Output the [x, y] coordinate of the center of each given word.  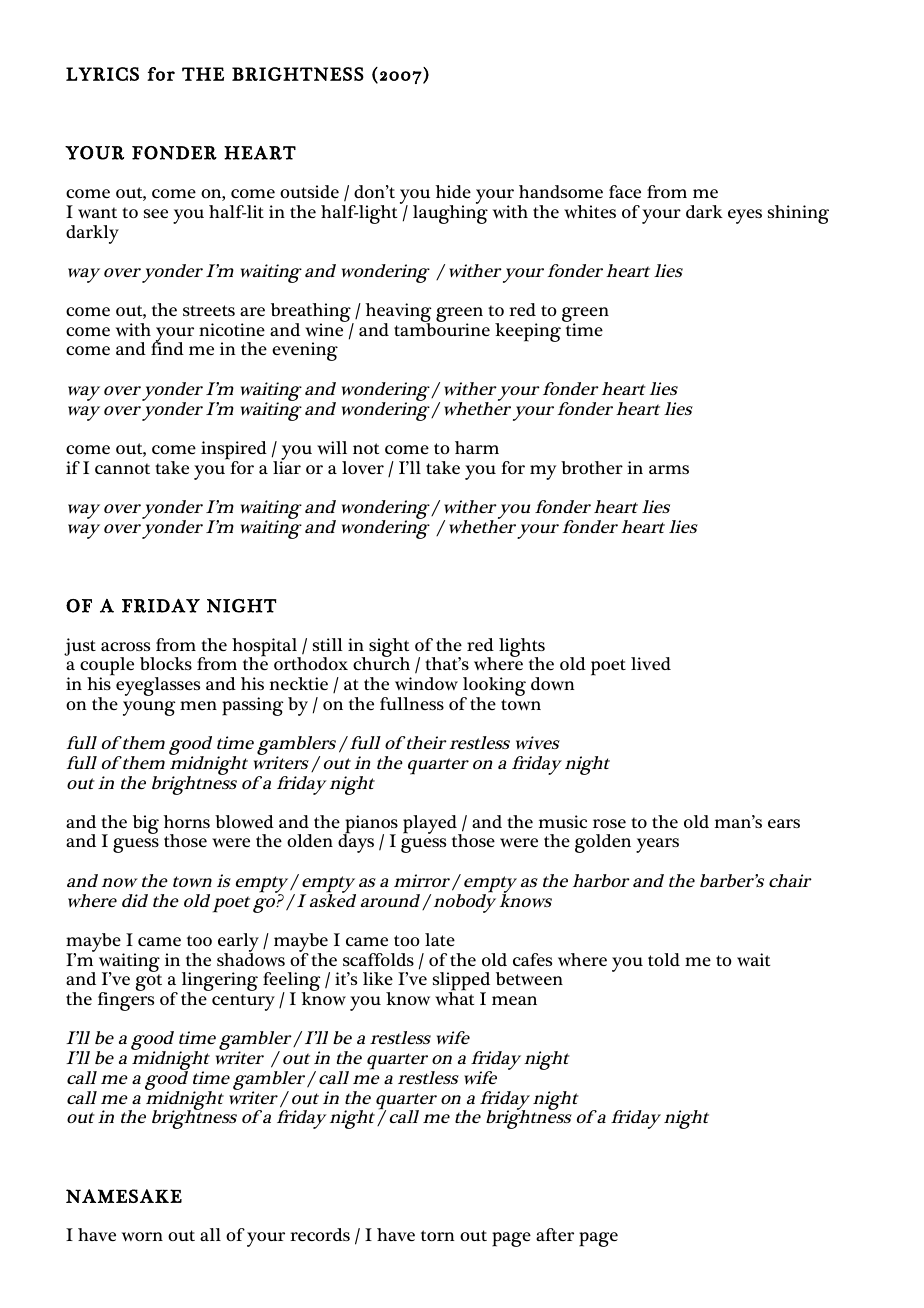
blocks [166, 663]
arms [669, 469]
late [440, 939]
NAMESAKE [124, 1196]
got [149, 982]
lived [651, 663]
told [664, 959]
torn [438, 1235]
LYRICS [102, 74]
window [426, 684]
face [625, 191]
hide [453, 191]
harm [477, 447]
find [167, 347]
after [555, 1234]
